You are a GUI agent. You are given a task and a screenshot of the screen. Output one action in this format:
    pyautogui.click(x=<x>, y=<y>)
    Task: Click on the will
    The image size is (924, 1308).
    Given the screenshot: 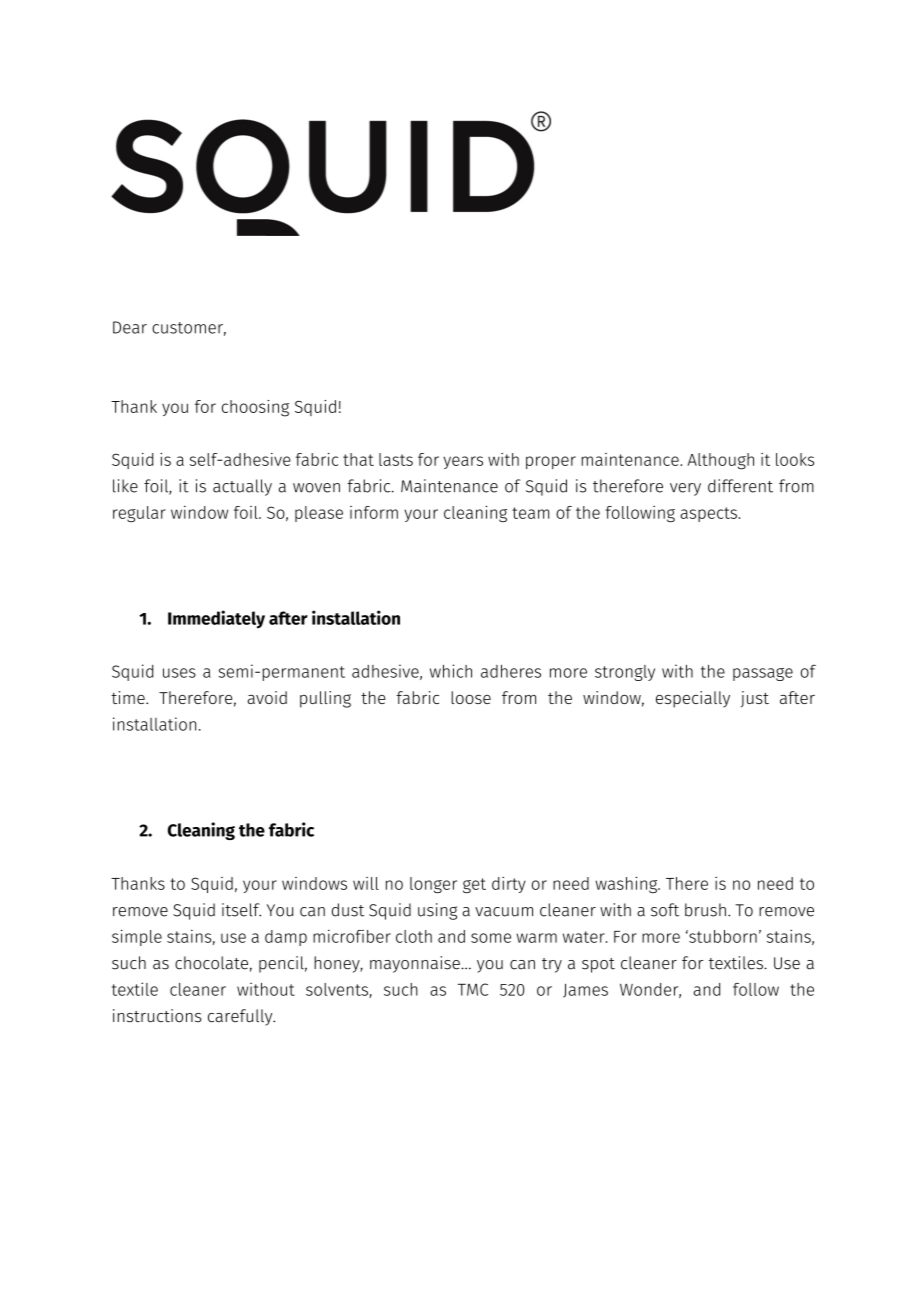 What is the action you would take?
    pyautogui.click(x=366, y=883)
